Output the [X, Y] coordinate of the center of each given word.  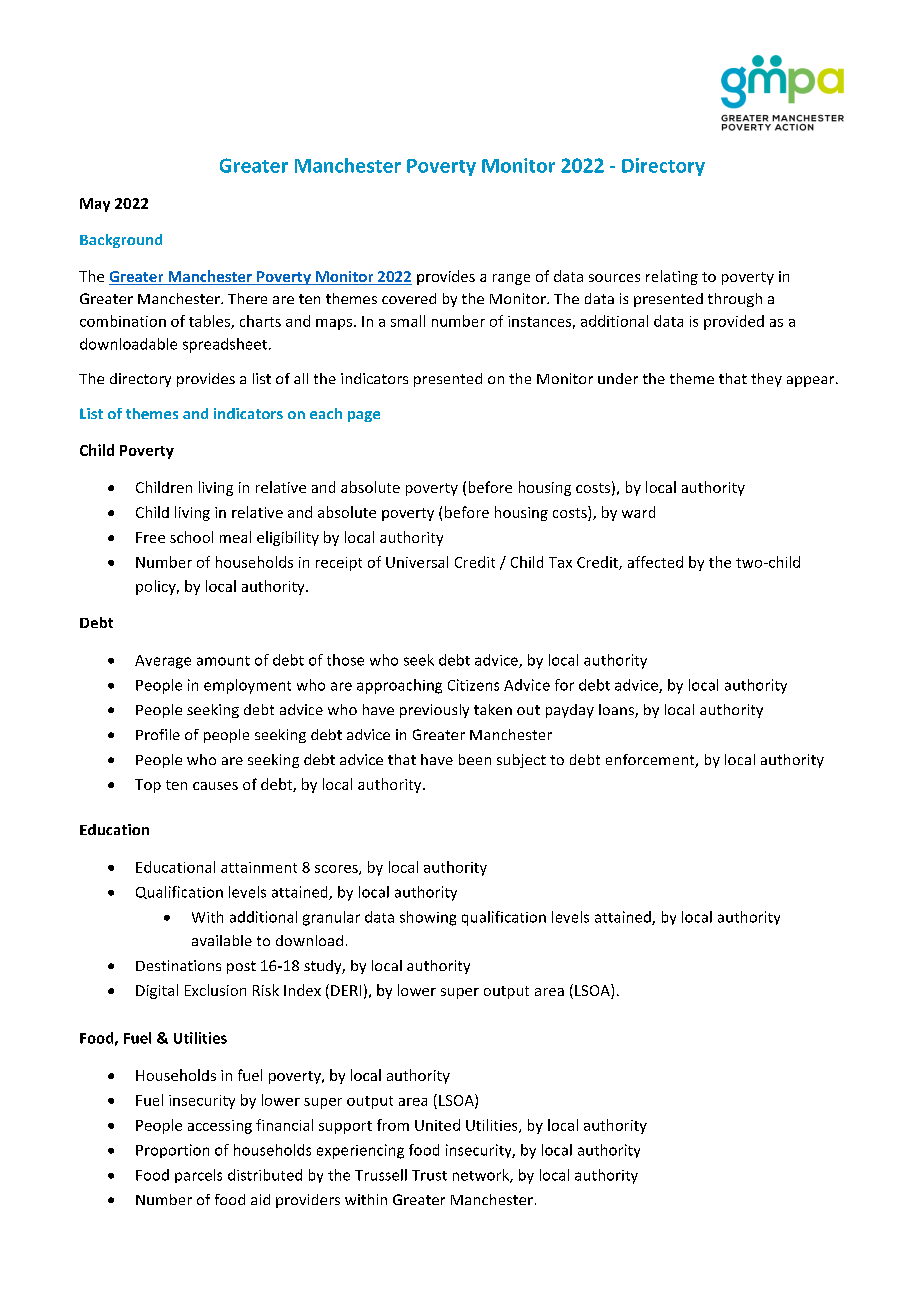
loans [617, 711]
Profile [158, 734]
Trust [429, 1175]
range [511, 279]
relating [672, 277]
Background [121, 241]
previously [434, 711]
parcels [198, 1176]
